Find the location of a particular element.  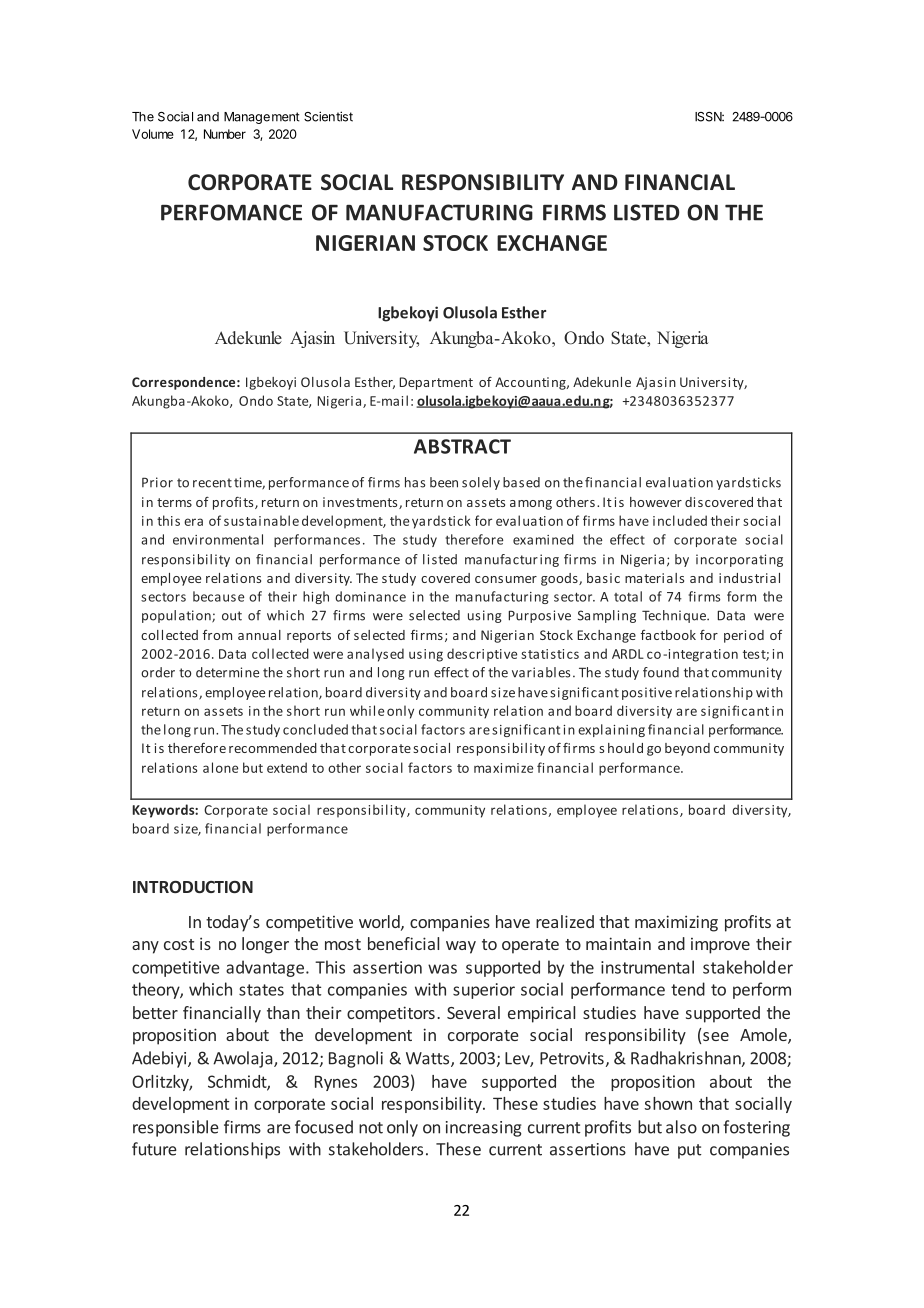

responsible is located at coordinates (176, 1128).
